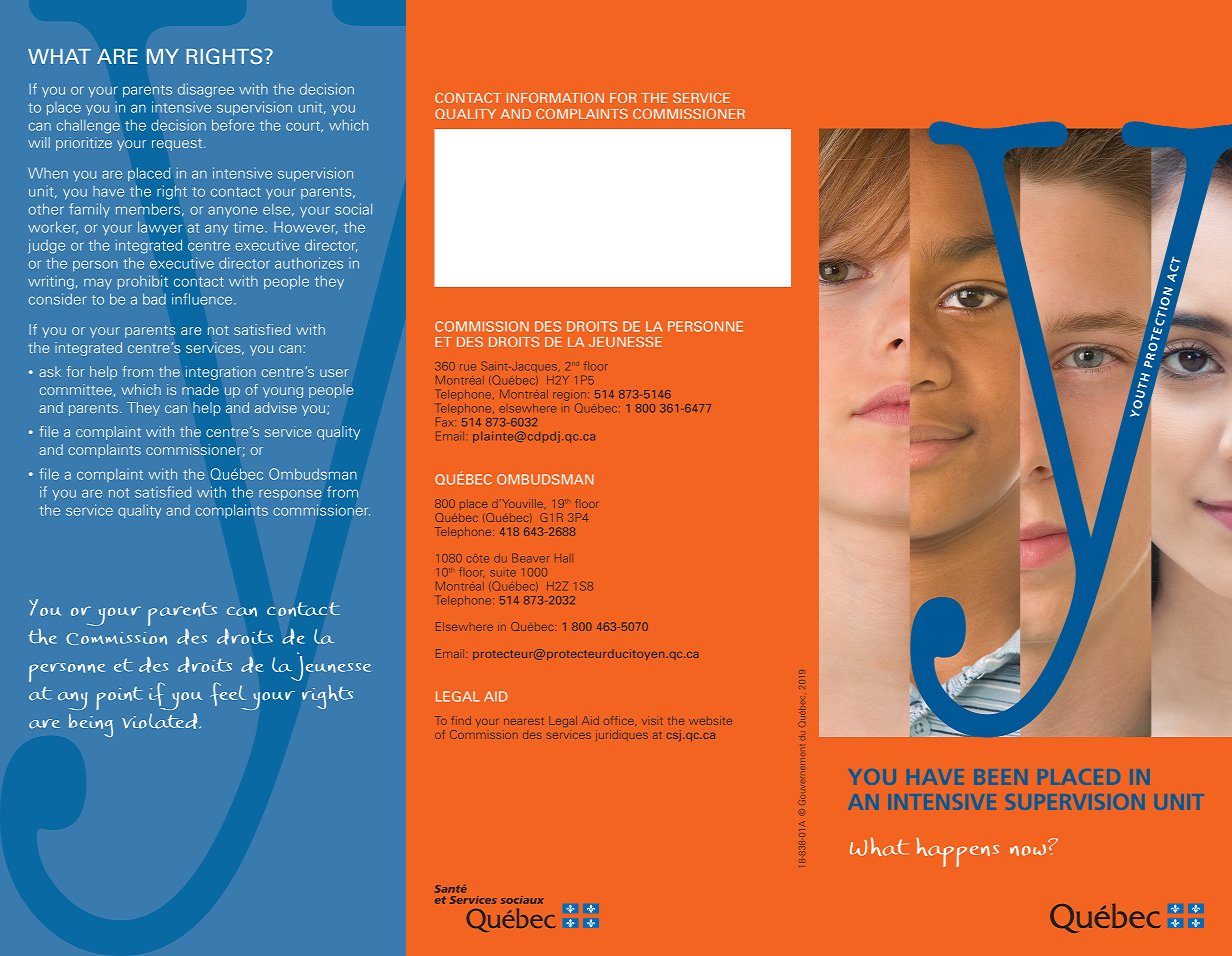  What do you see at coordinates (91, 725) in the image?
I see `being` at bounding box center [91, 725].
